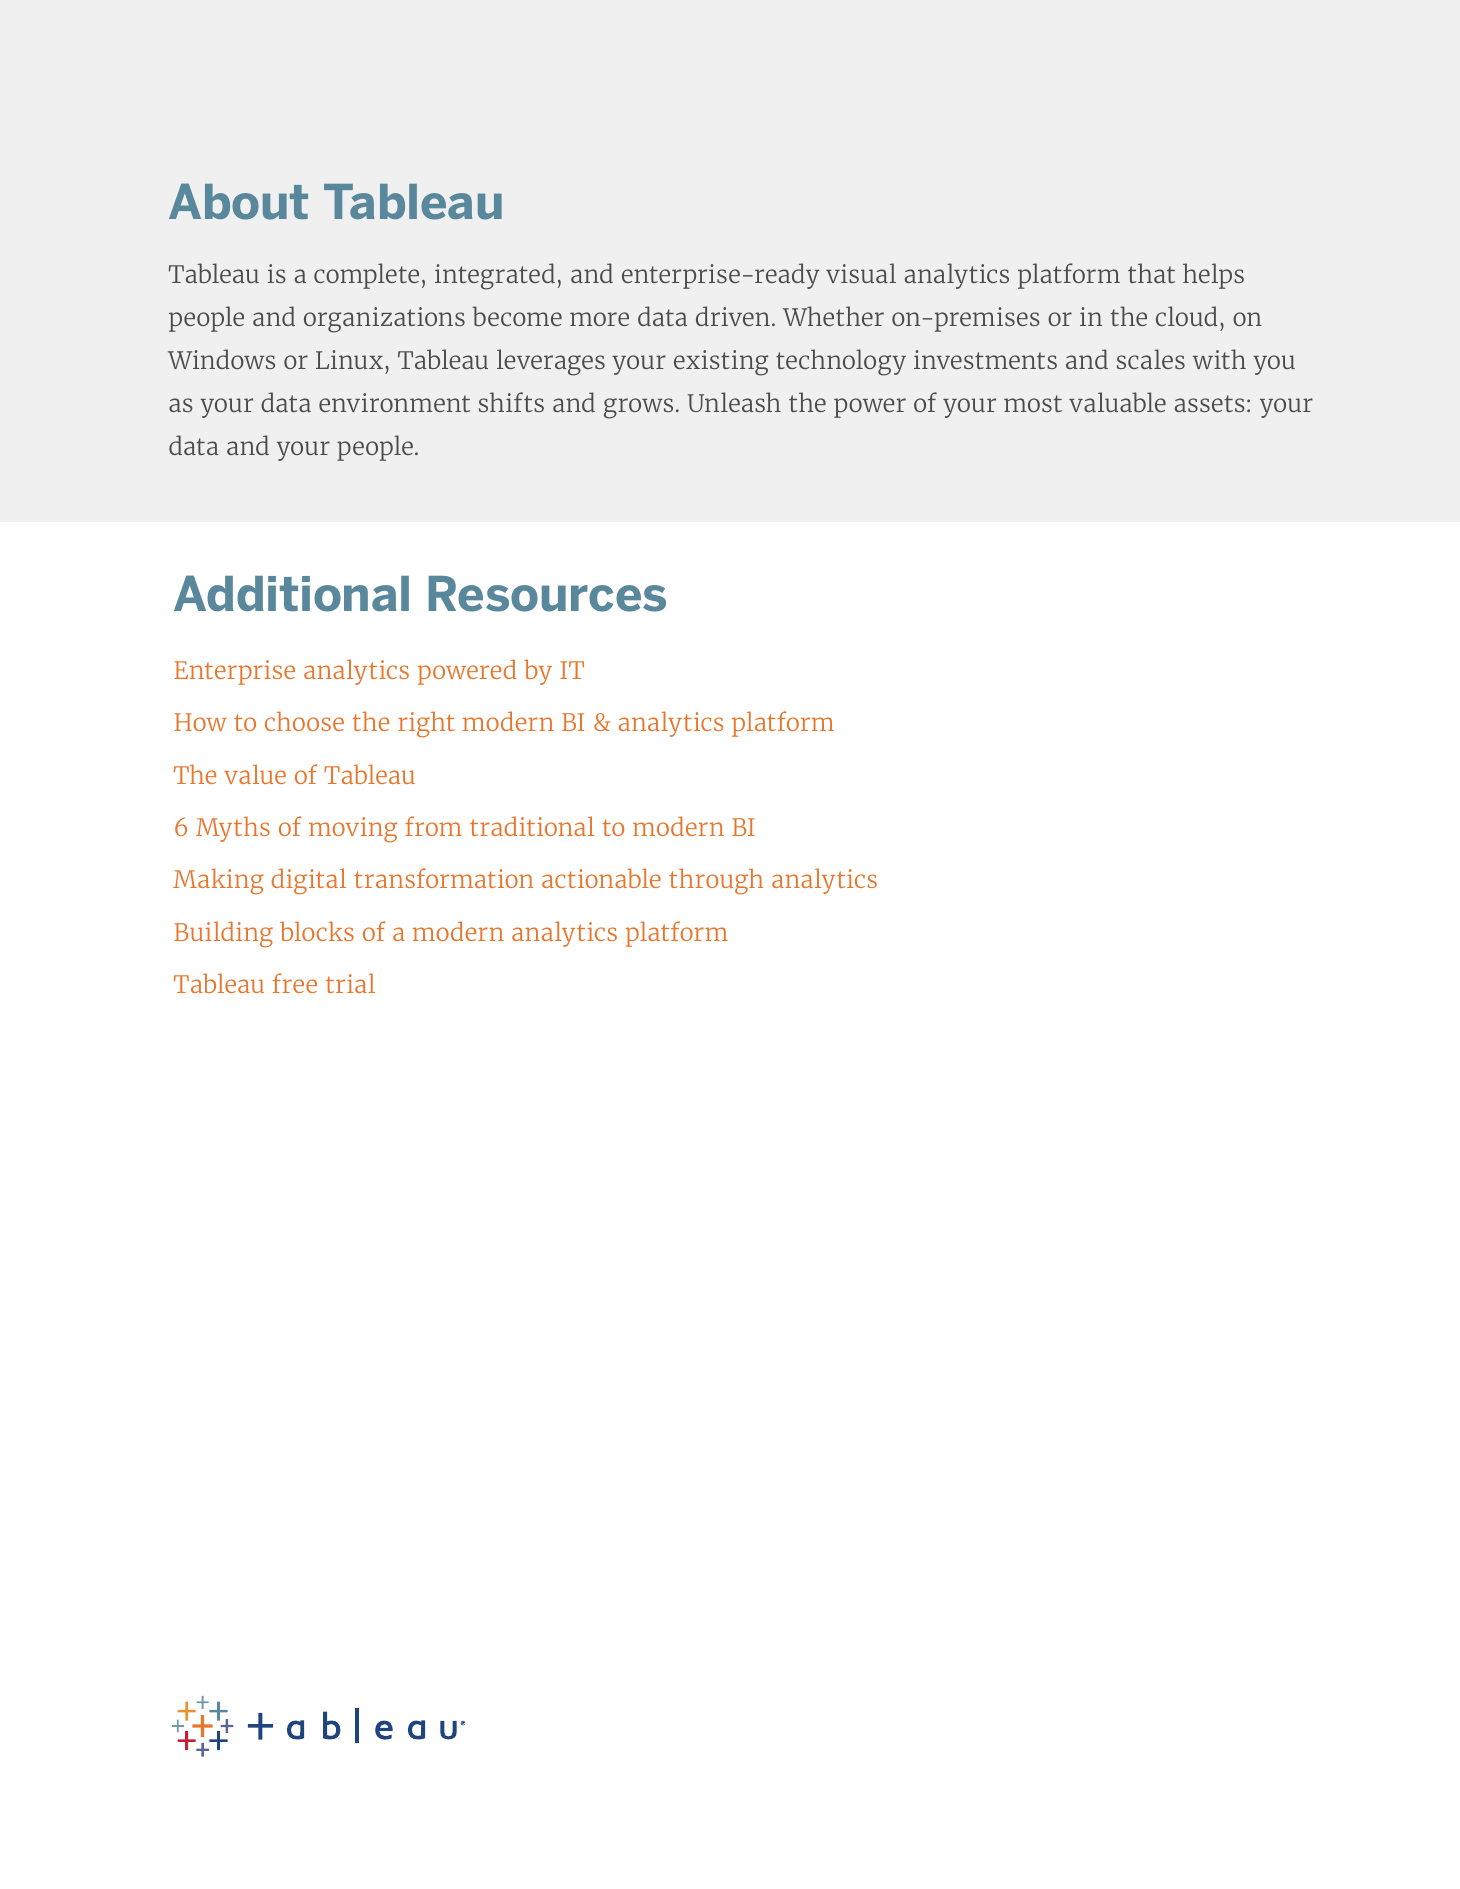 Image resolution: width=1460 pixels, height=1889 pixels. Describe the element at coordinates (547, 594) in the image. I see `Resources` at that location.
